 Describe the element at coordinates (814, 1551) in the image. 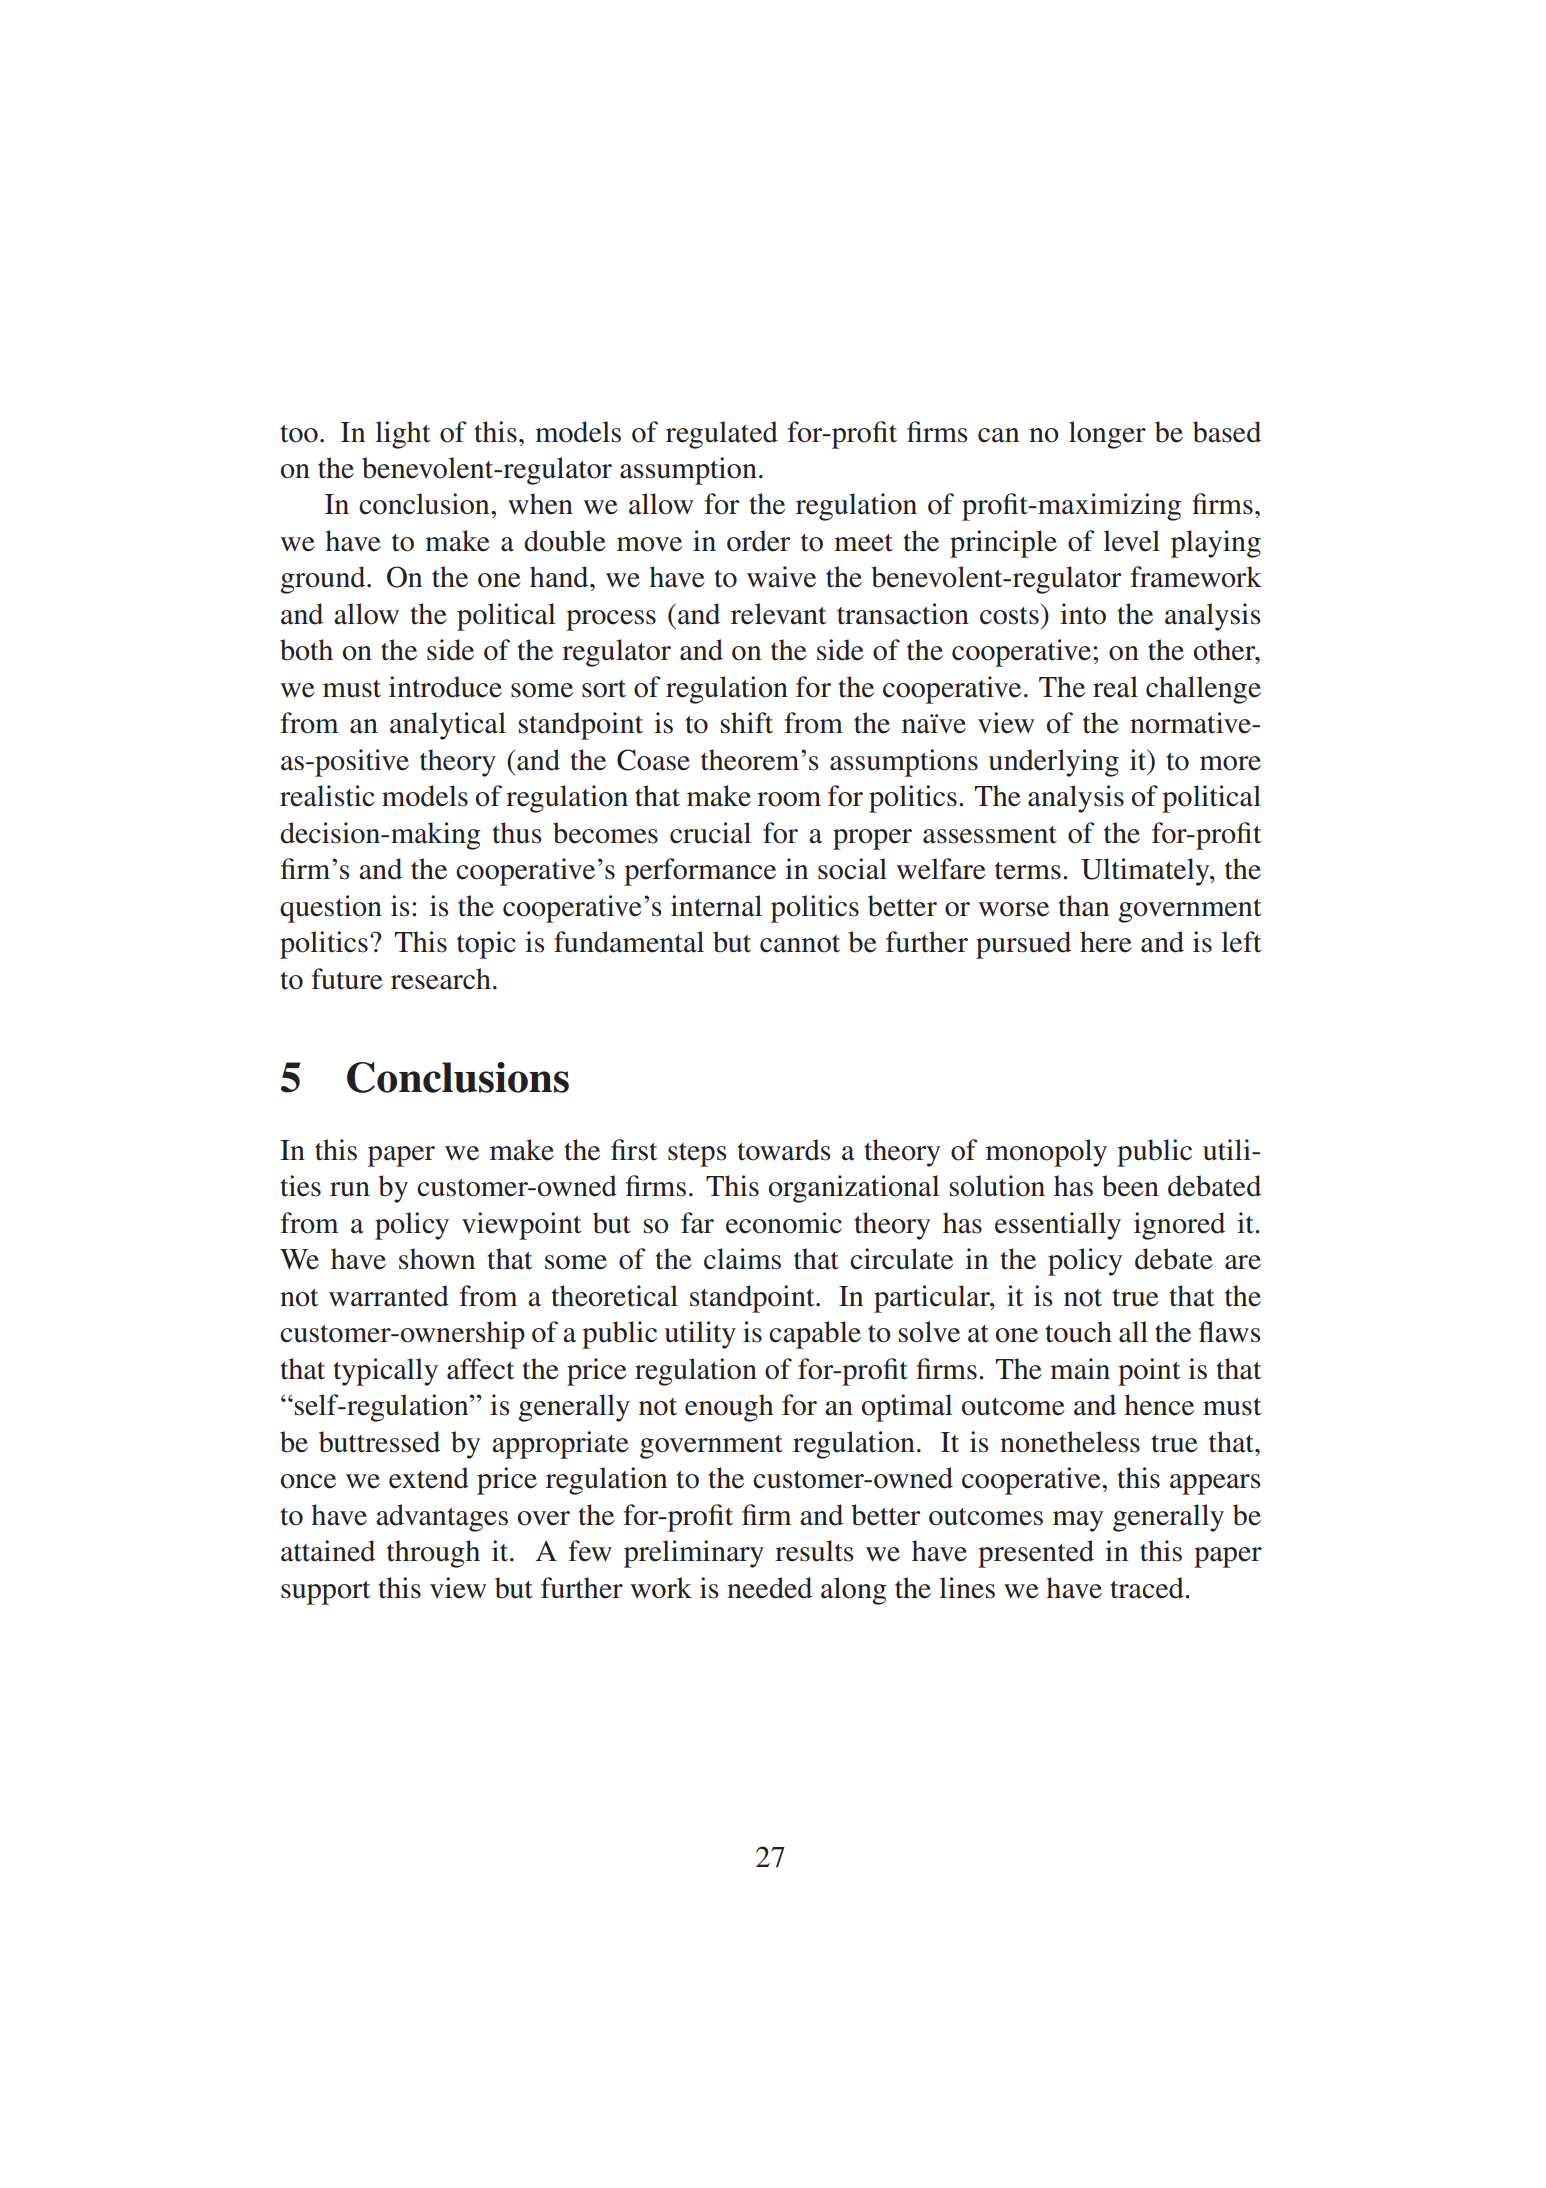

I see `results` at that location.
